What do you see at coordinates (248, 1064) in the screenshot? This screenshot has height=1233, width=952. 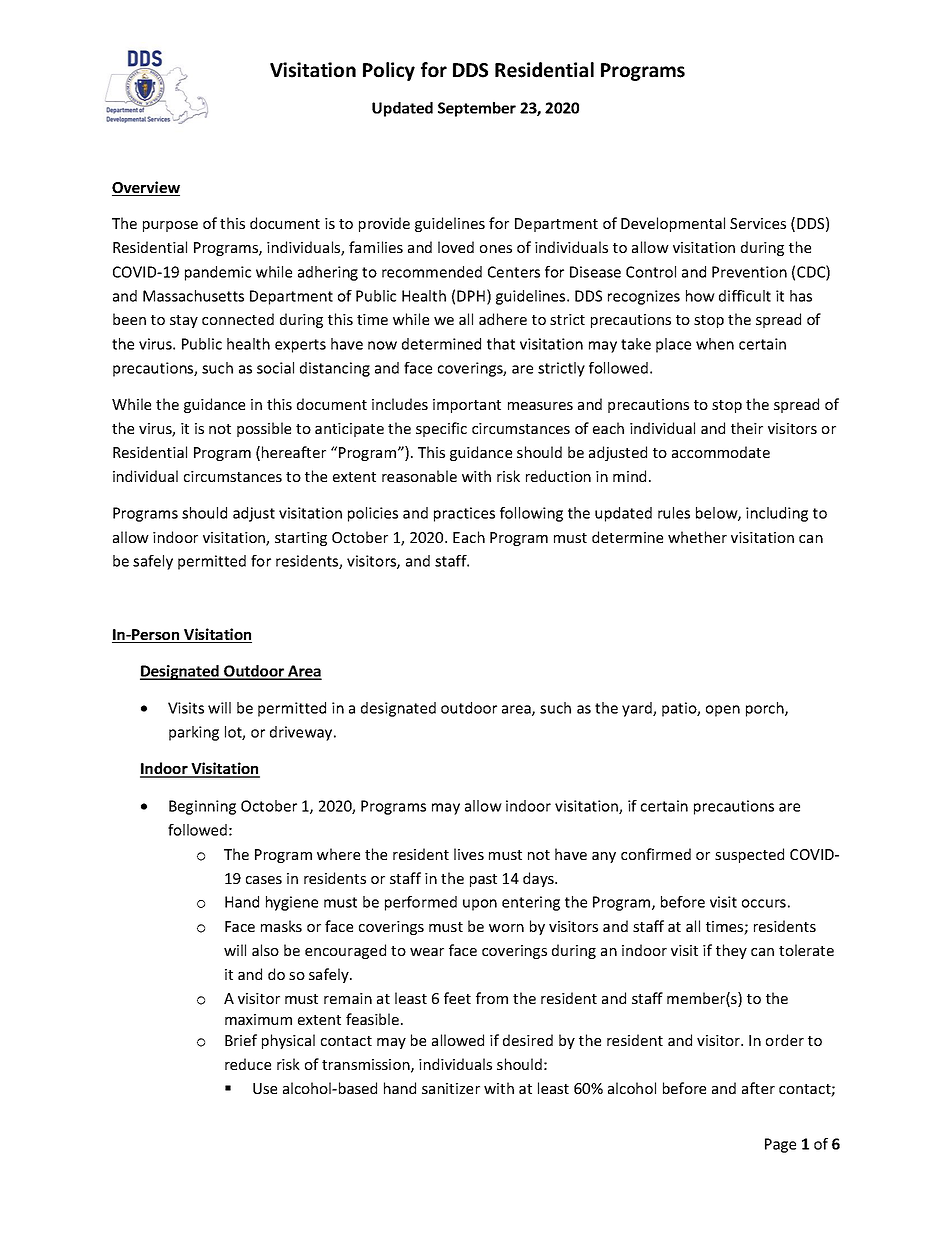 I see `reduce` at bounding box center [248, 1064].
